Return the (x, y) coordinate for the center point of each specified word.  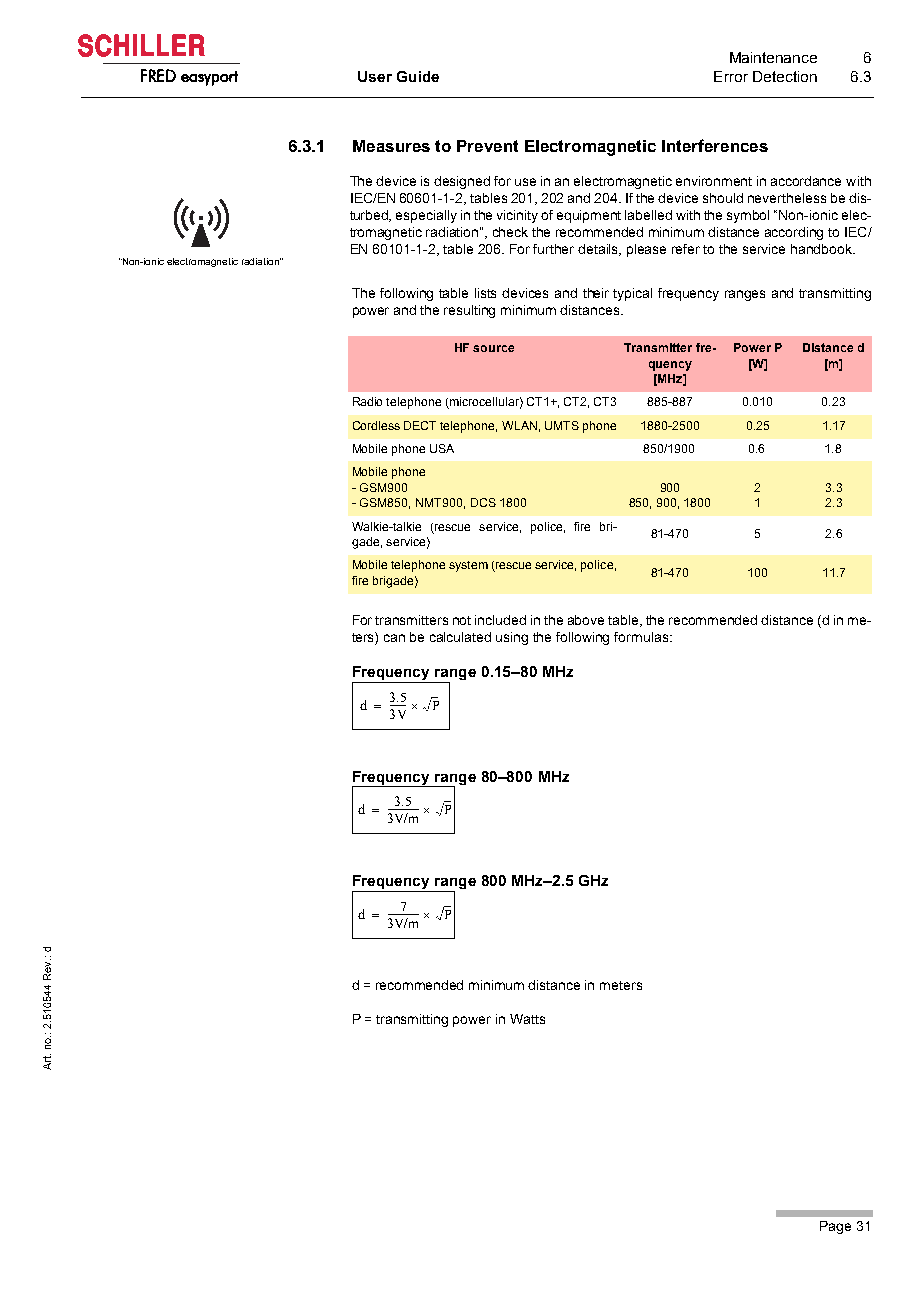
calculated (460, 637)
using (512, 638)
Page (835, 1227)
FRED (158, 75)
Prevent (487, 146)
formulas (641, 637)
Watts (527, 1019)
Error (731, 76)
